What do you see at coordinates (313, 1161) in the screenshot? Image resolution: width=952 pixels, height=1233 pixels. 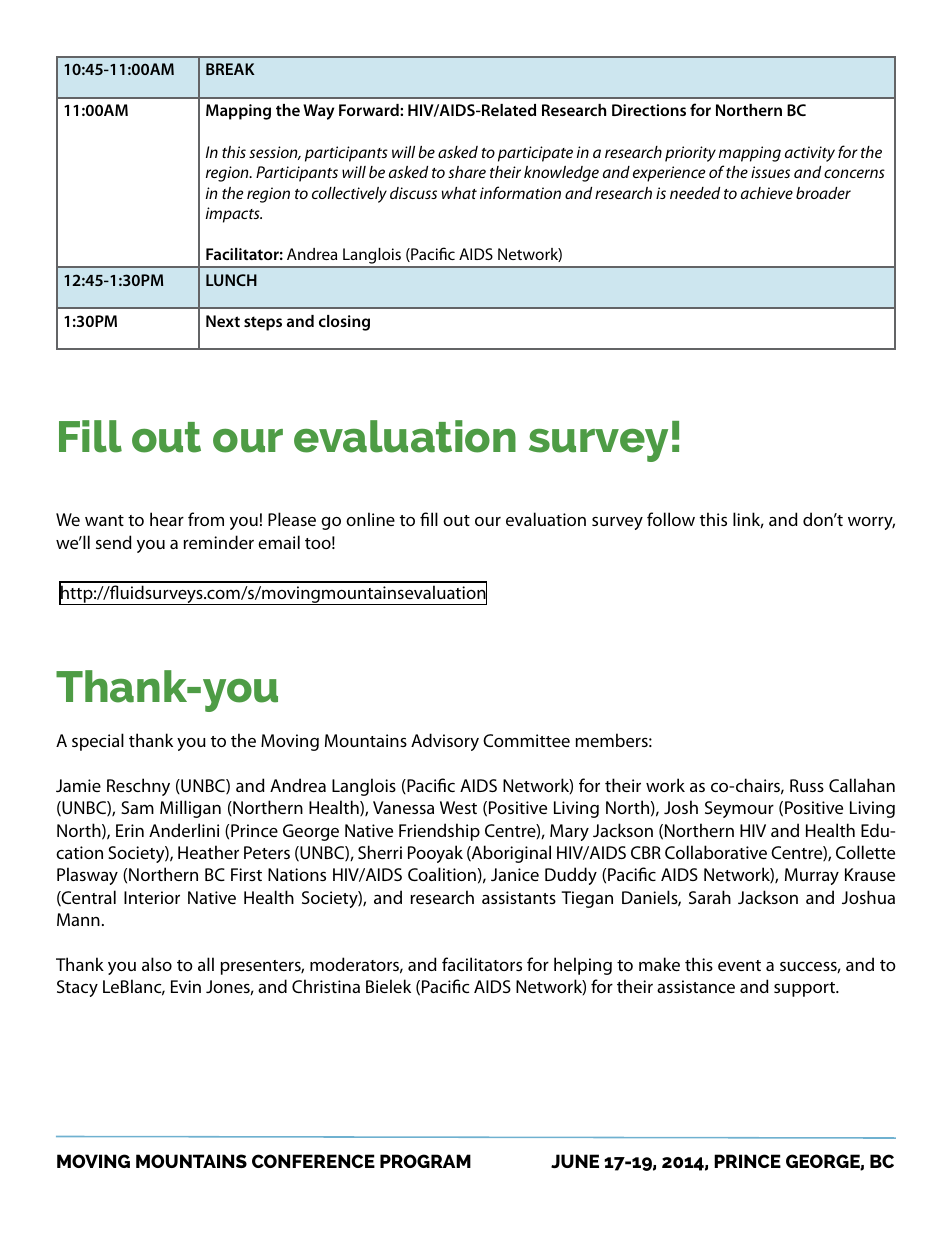 I see `CONFERENCE` at bounding box center [313, 1161].
